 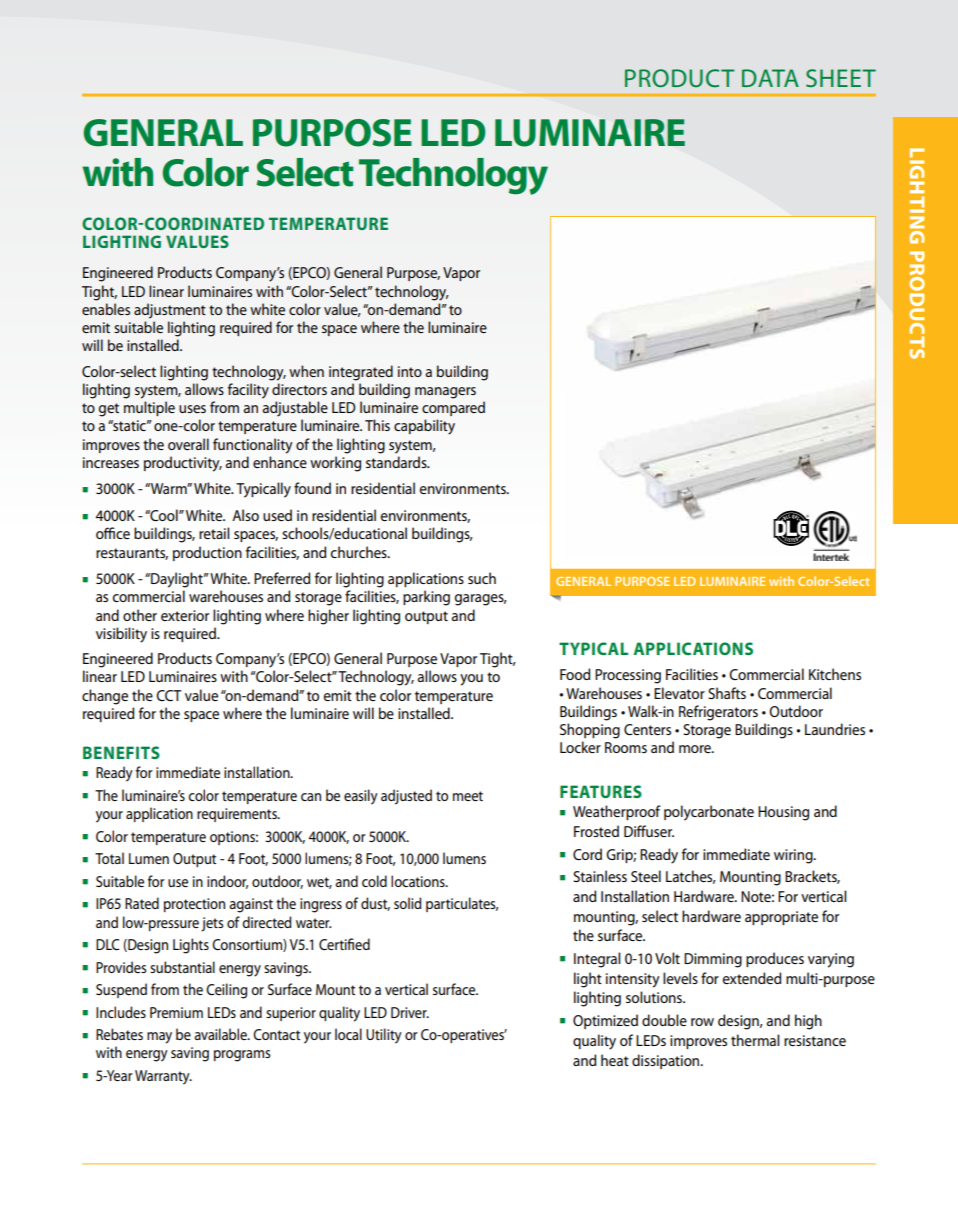 What do you see at coordinates (185, 615) in the screenshot?
I see `exterior` at bounding box center [185, 615].
